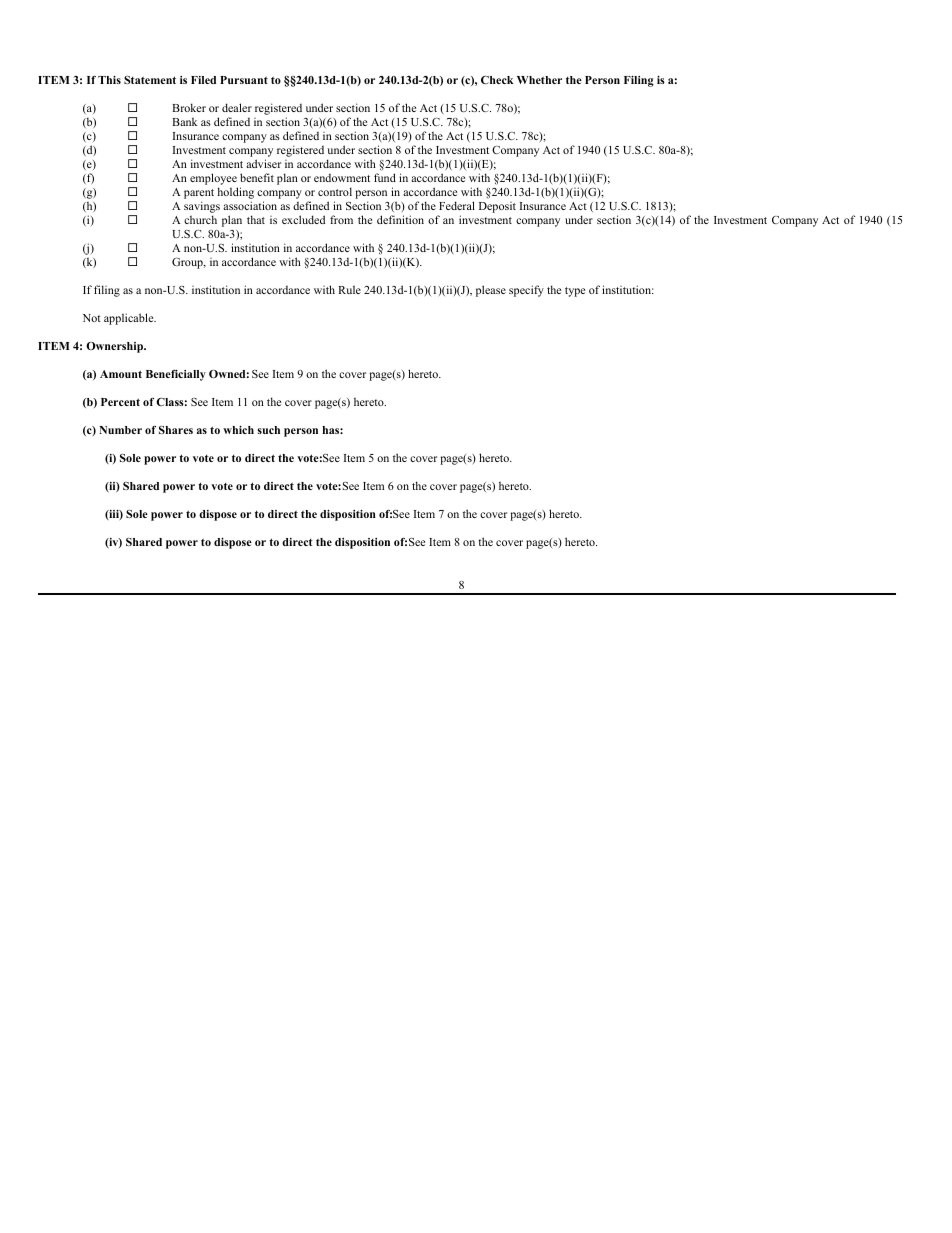 Image resolution: width=952 pixels, height=1233 pixels. I want to click on such, so click(269, 430).
